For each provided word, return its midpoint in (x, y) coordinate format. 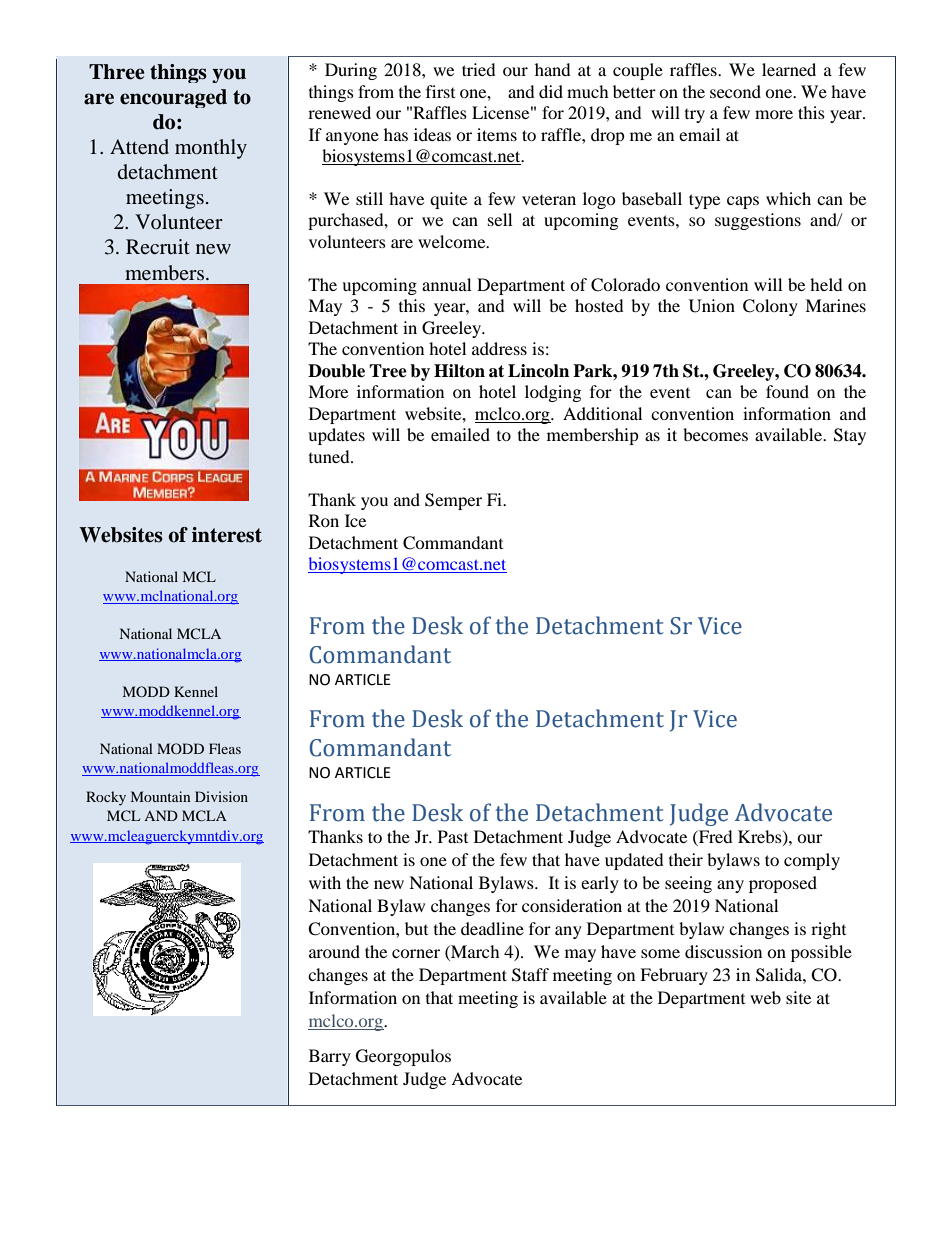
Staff (530, 975)
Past (453, 836)
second (735, 91)
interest (227, 535)
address (499, 348)
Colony (770, 307)
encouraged (173, 98)
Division (221, 796)
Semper (453, 501)
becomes (715, 434)
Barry (330, 1057)
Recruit (158, 246)
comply (812, 861)
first (440, 91)
